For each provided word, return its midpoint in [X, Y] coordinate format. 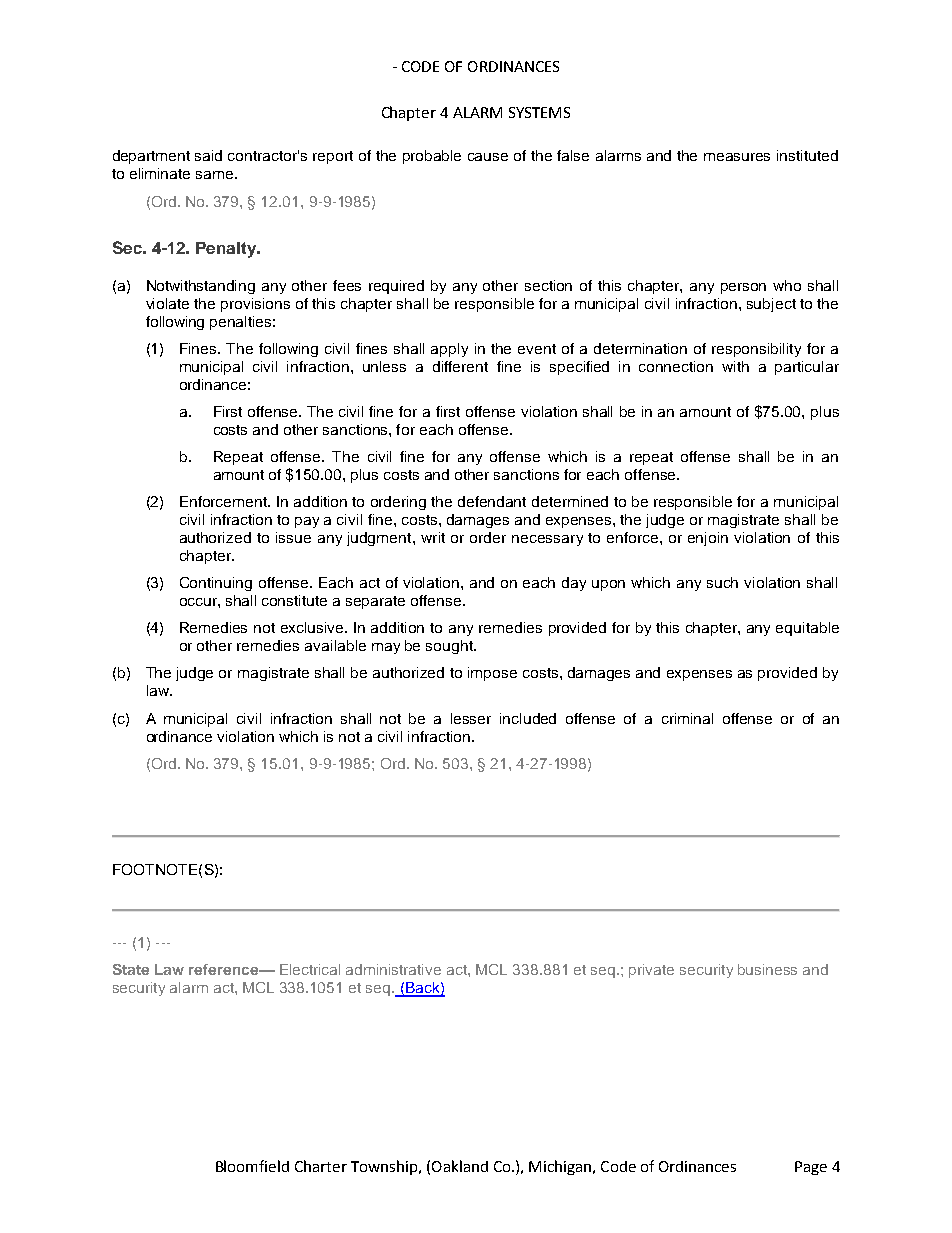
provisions [255, 305]
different [460, 366]
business [767, 969]
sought [450, 647]
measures [737, 157]
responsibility [756, 350]
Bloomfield [252, 1166]
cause [488, 157]
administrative [393, 969]
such [722, 582]
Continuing [216, 584]
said [208, 155]
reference [225, 969]
